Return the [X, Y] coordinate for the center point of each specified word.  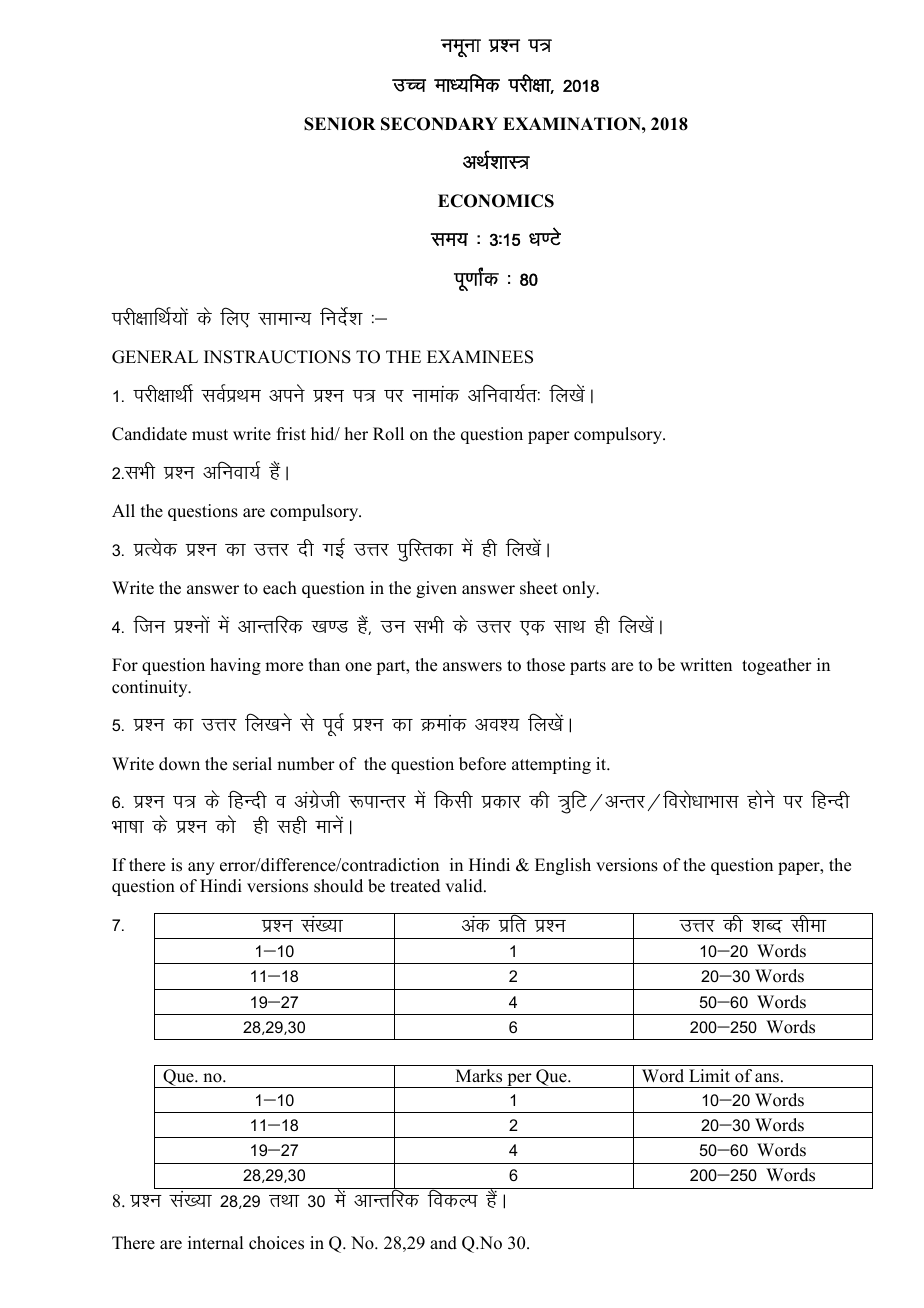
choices [276, 1243]
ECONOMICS [496, 201]
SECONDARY [439, 124]
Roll [388, 434]
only [580, 589]
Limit [709, 1075]
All [123, 510]
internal [215, 1243]
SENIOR [340, 124]
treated [415, 886]
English [563, 866]
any [201, 868]
